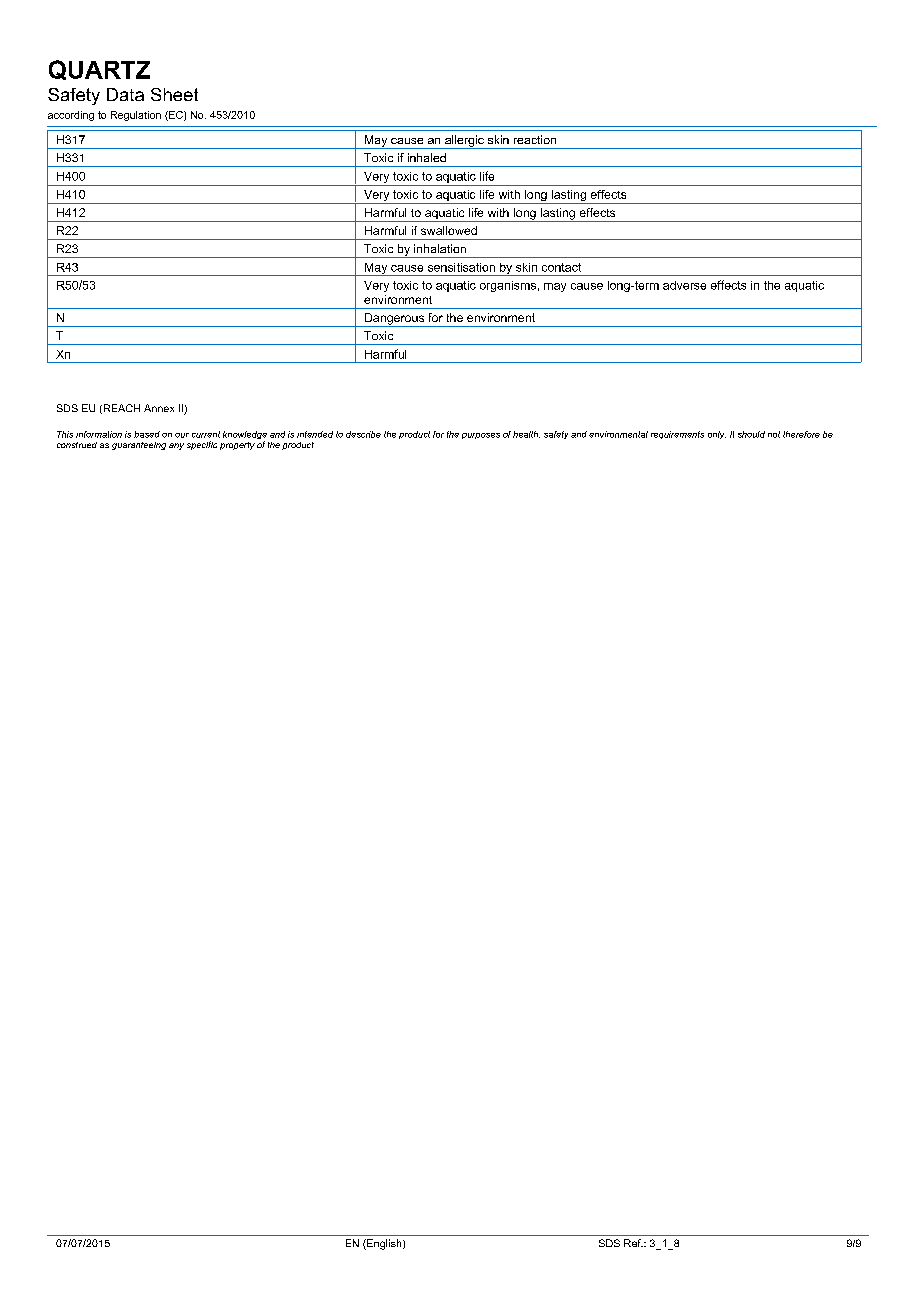  I want to click on specific, so click(202, 445).
